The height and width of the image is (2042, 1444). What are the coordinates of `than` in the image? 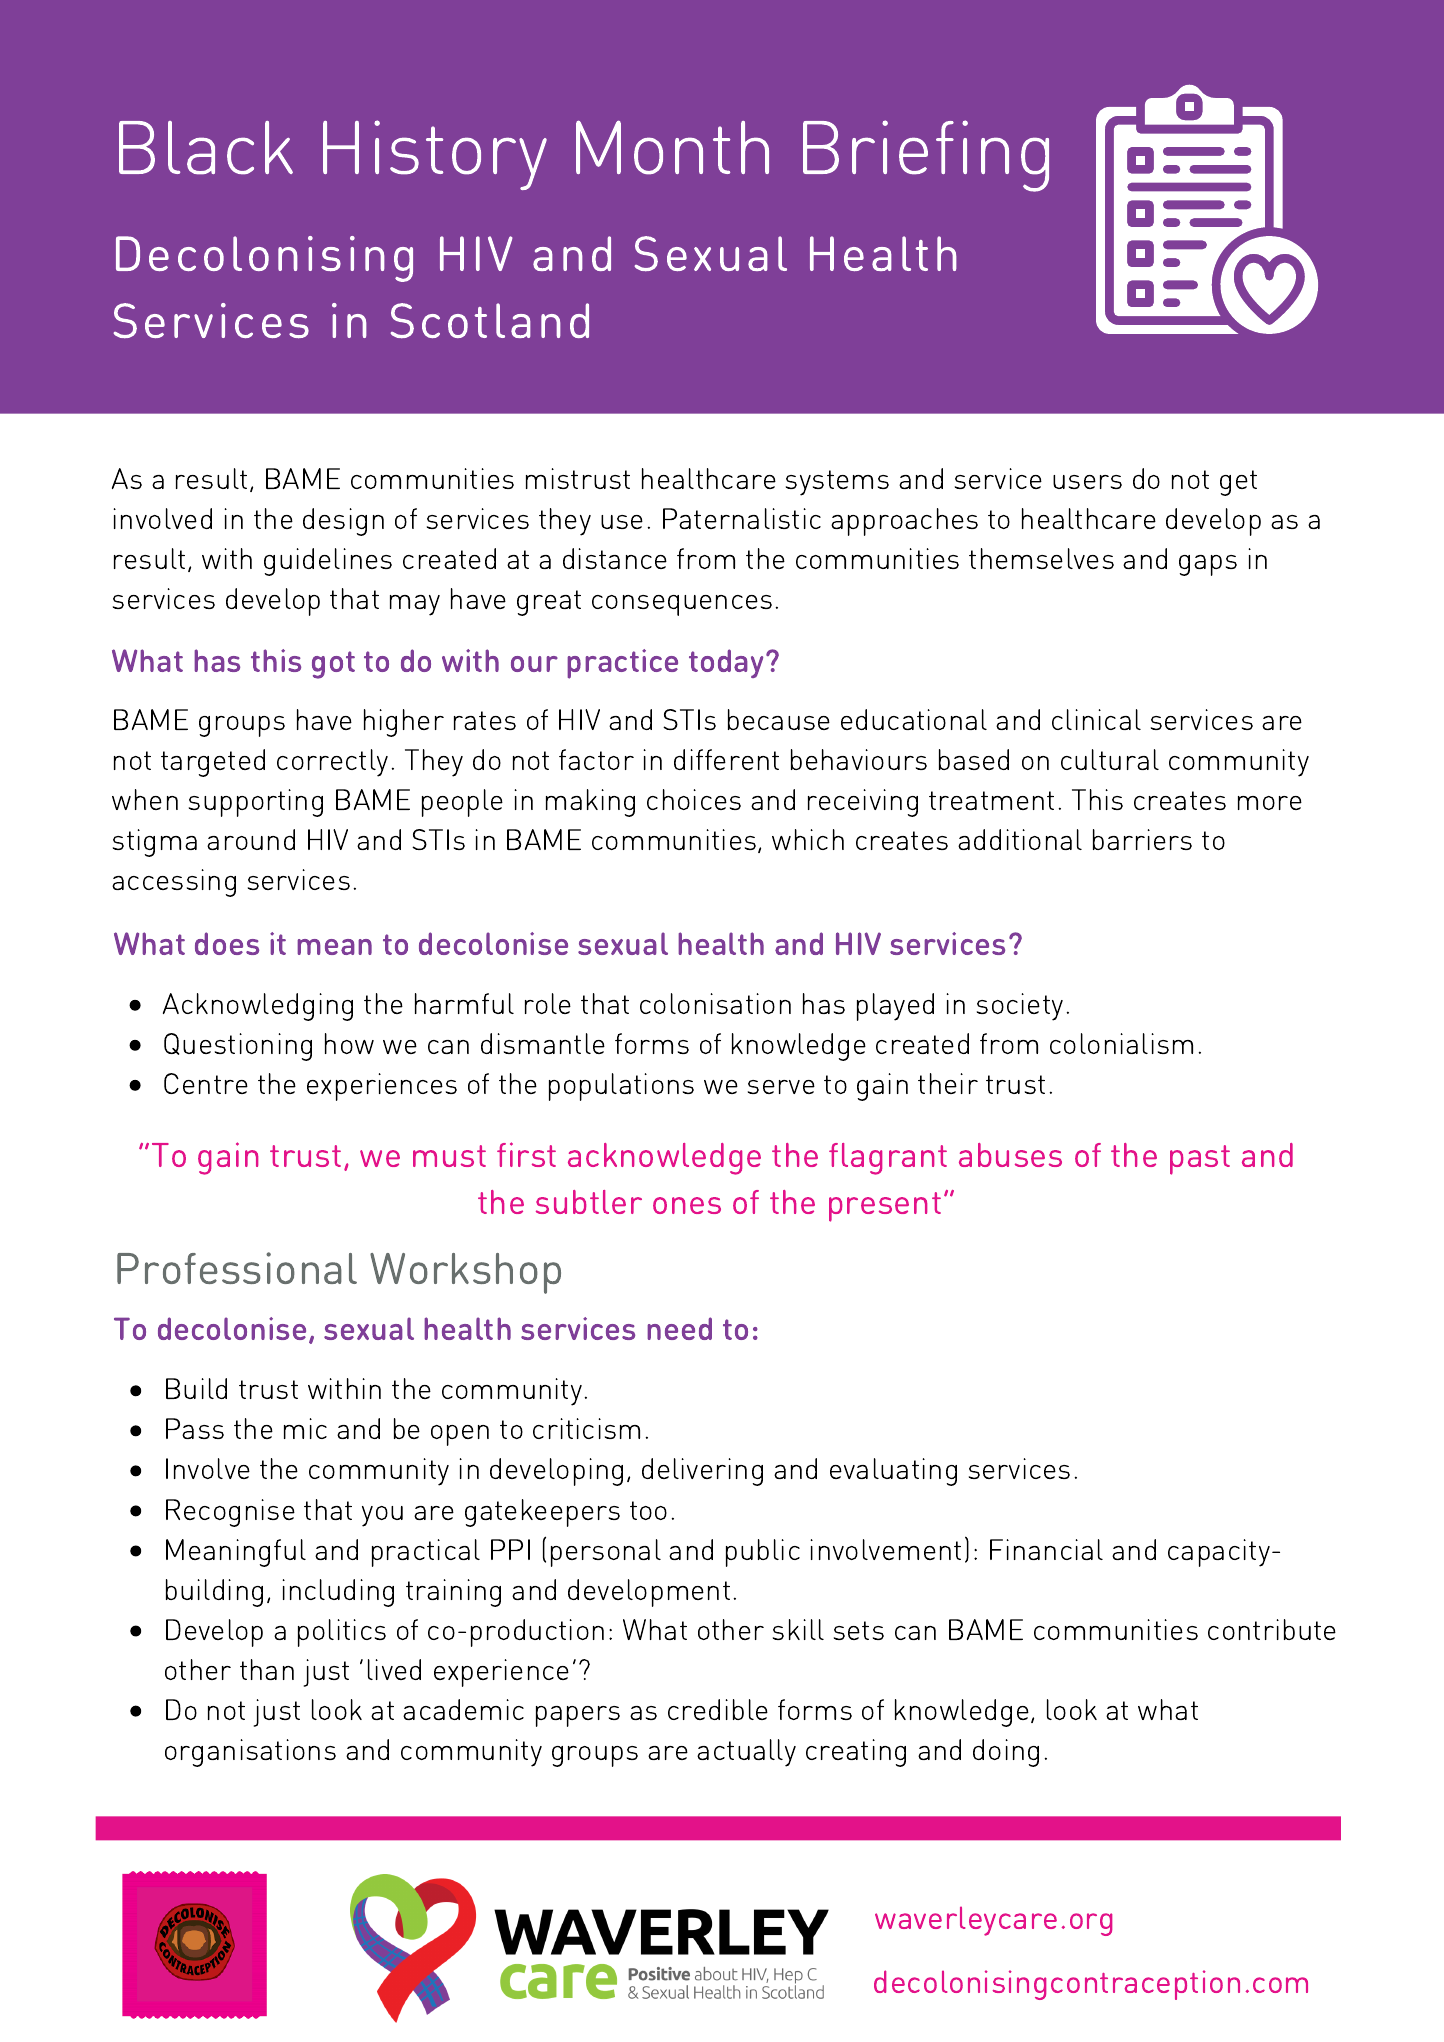 It's located at (267, 1669).
